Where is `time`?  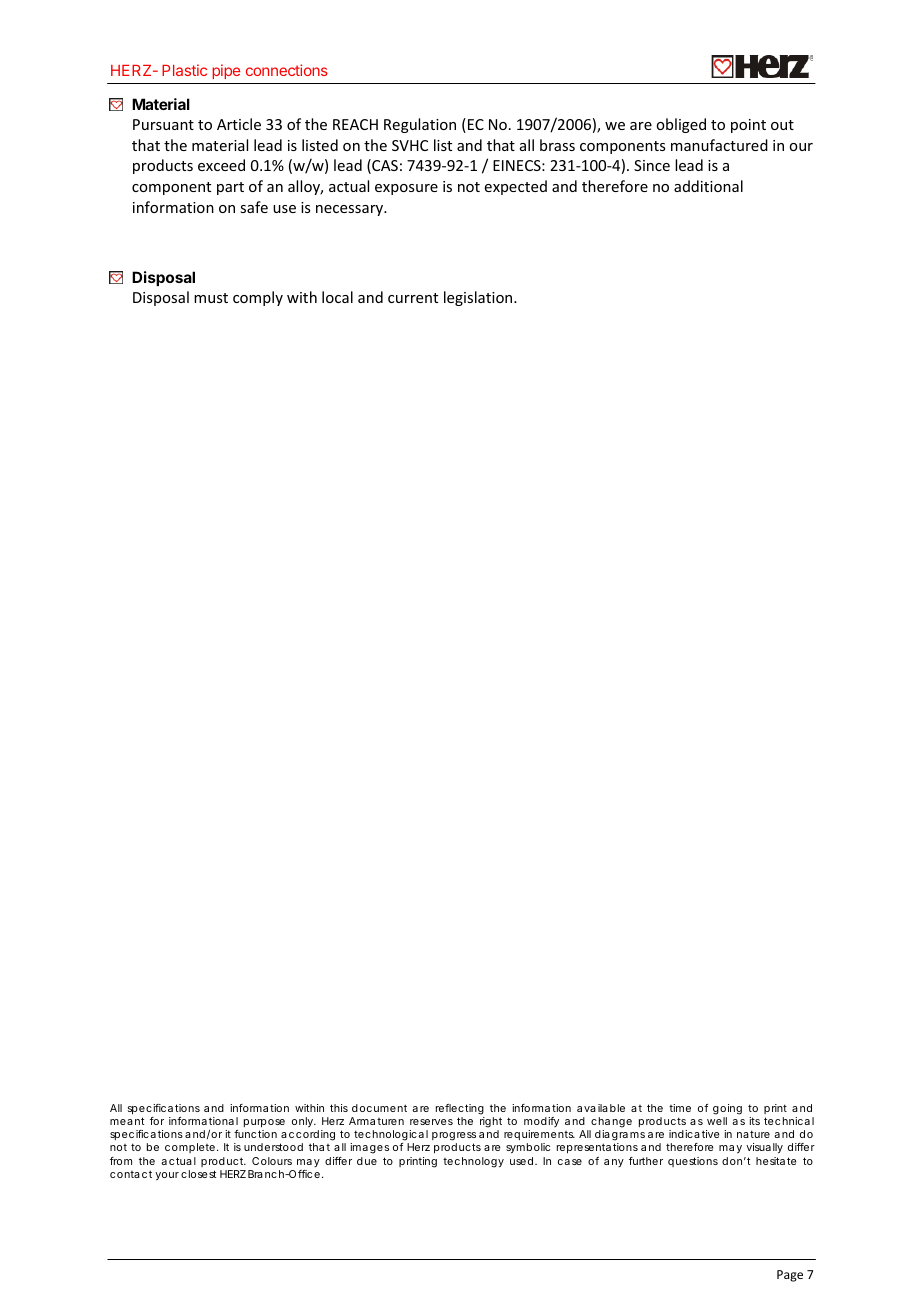
time is located at coordinates (680, 1108).
